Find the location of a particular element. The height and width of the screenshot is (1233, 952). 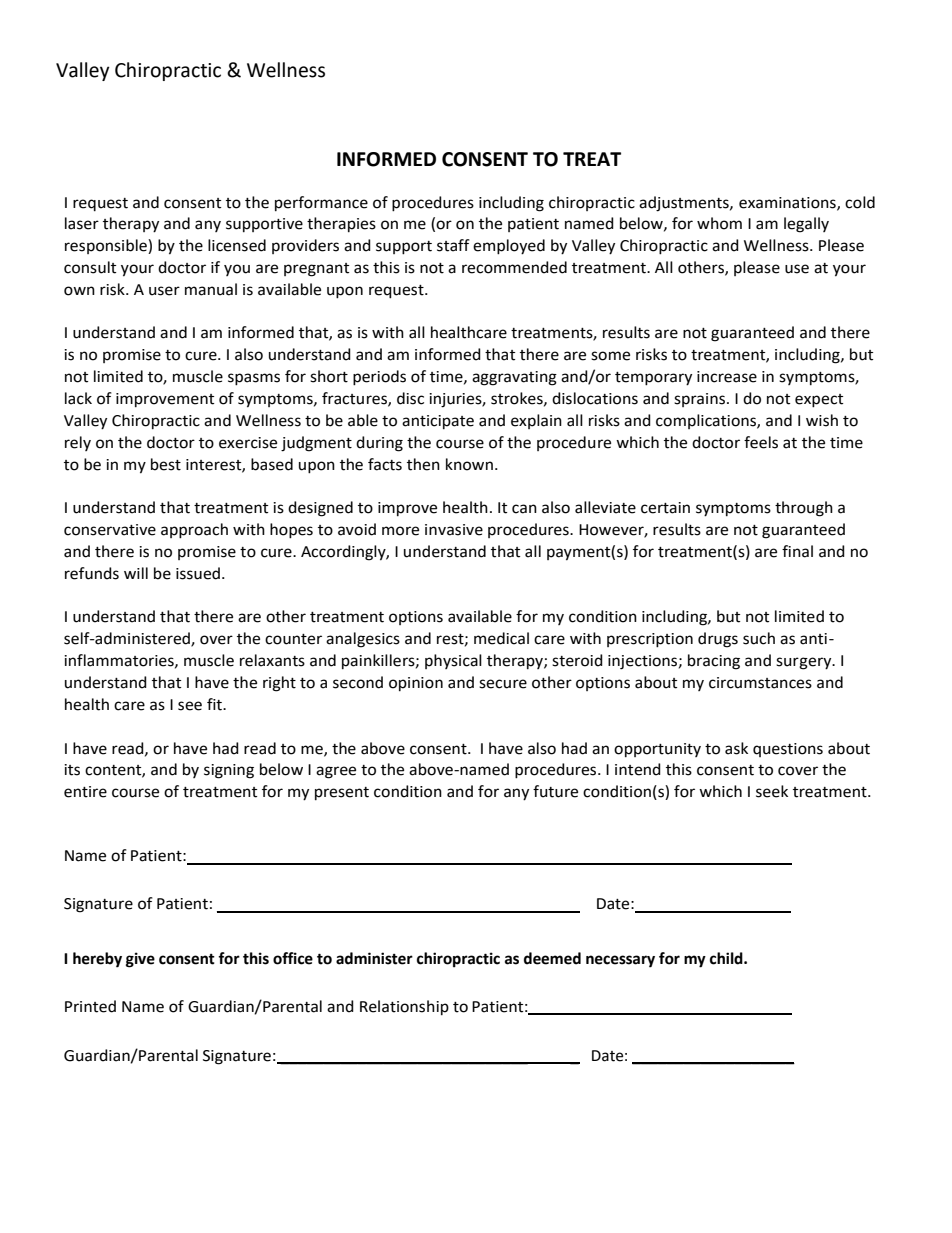

seek is located at coordinates (772, 791).
